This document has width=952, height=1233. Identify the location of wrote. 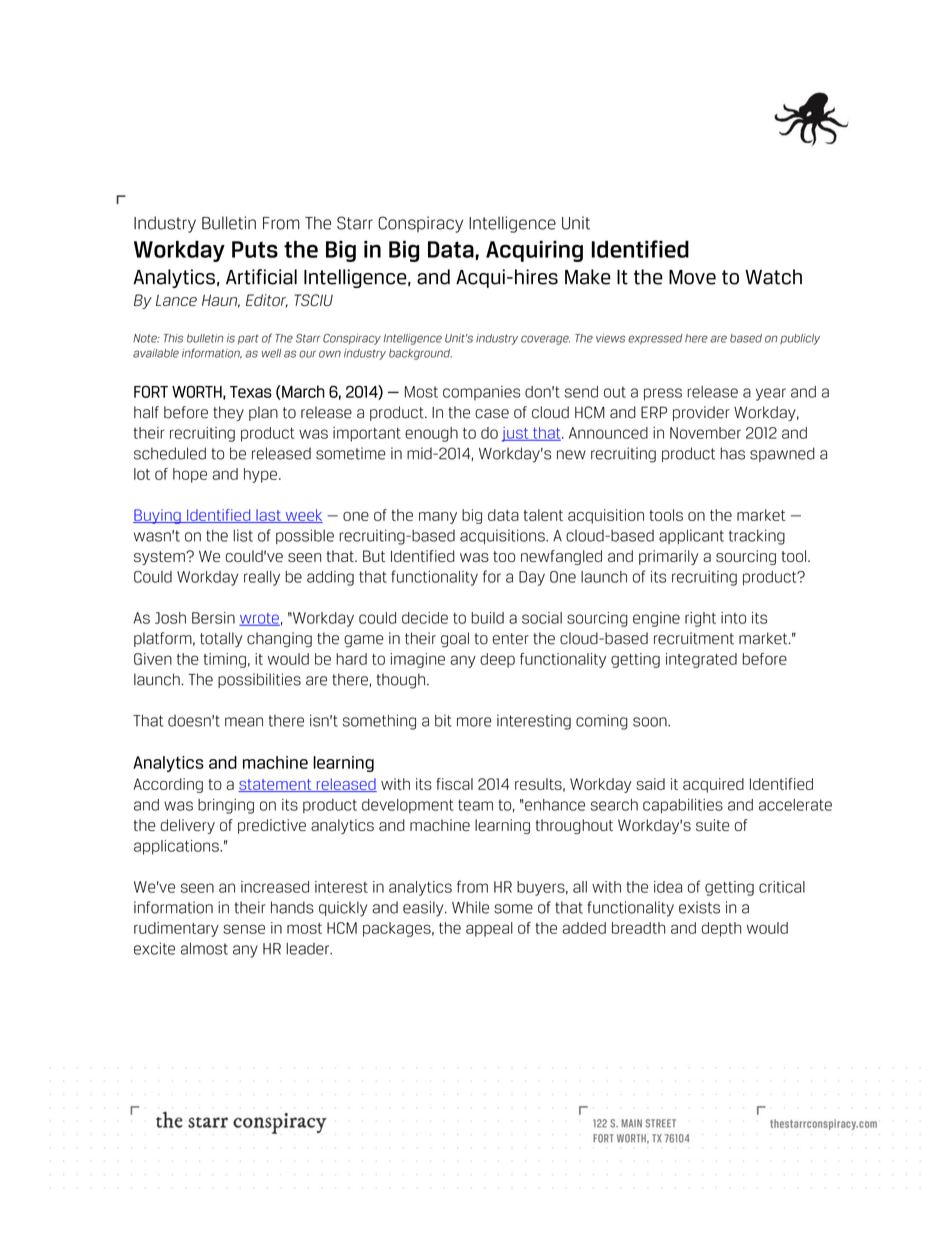
(259, 619).
